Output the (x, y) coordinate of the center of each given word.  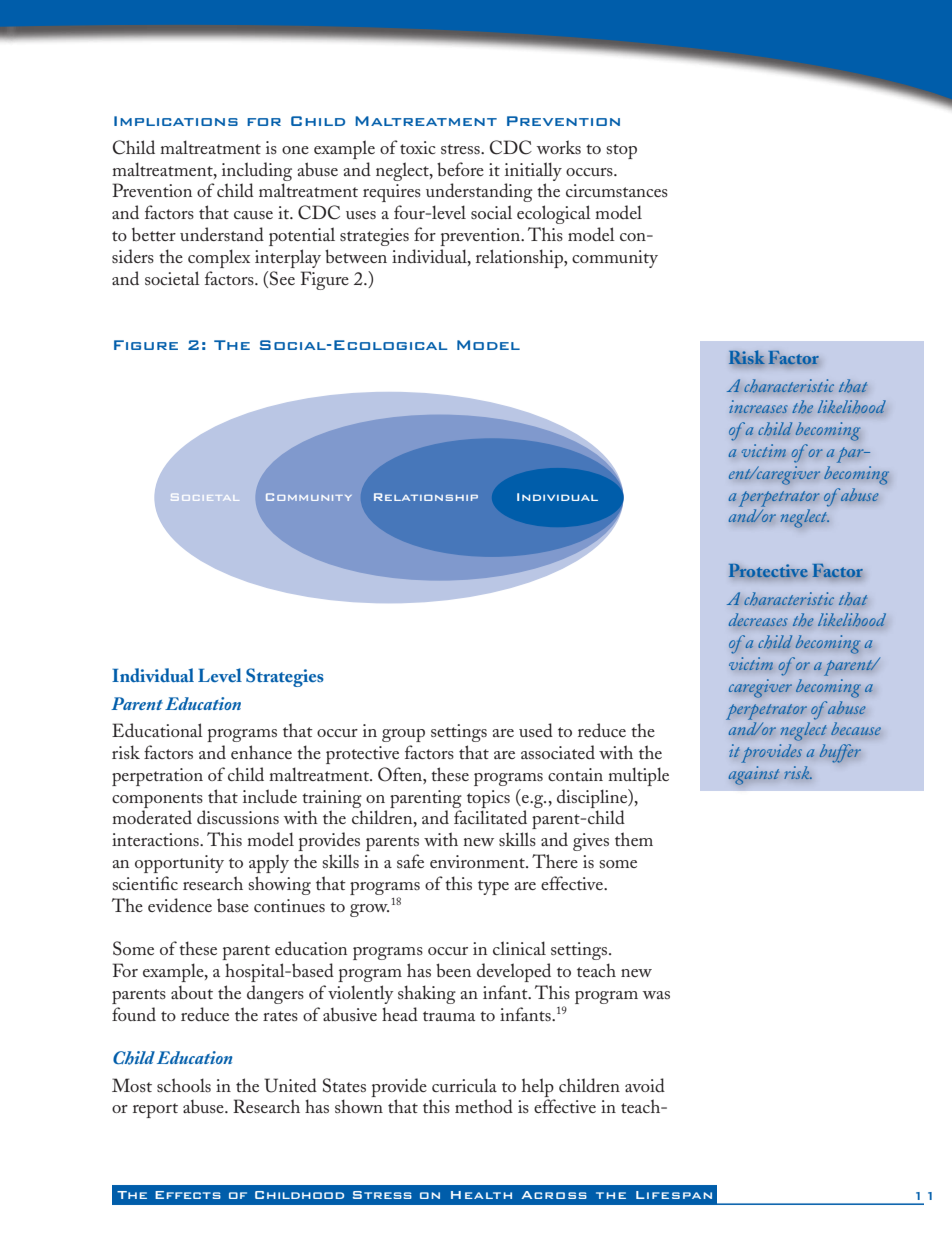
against (754, 775)
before (460, 169)
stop (621, 151)
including (257, 171)
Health (481, 1195)
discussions (238, 817)
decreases (758, 619)
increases (758, 406)
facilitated (490, 817)
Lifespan (674, 1195)
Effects (188, 1195)
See (282, 278)
